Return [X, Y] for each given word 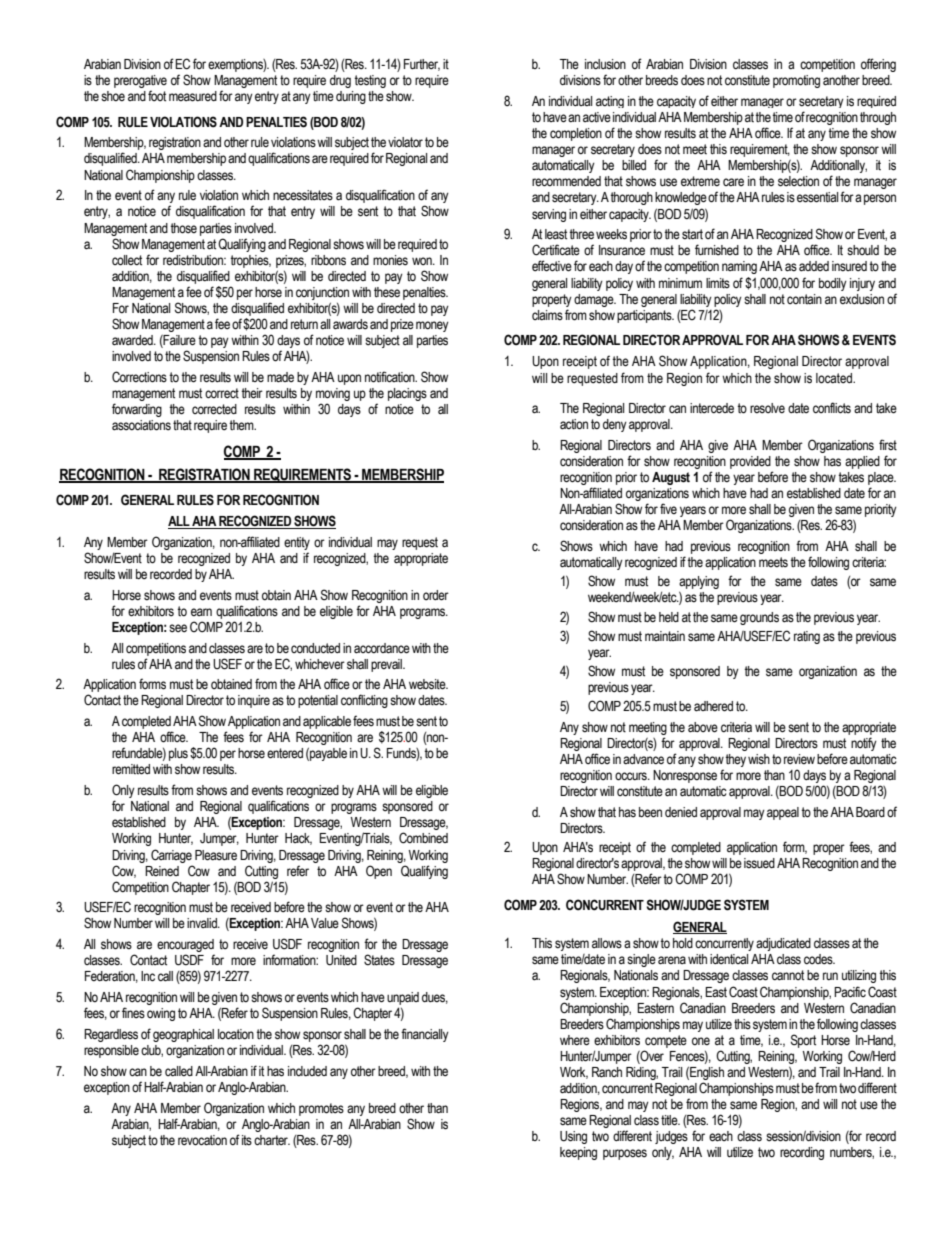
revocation [202, 1140]
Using [573, 1137]
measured [193, 96]
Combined [423, 838]
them [242, 425]
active [597, 117]
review [799, 759]
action [574, 424]
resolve [767, 408]
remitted [131, 769]
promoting [796, 81]
